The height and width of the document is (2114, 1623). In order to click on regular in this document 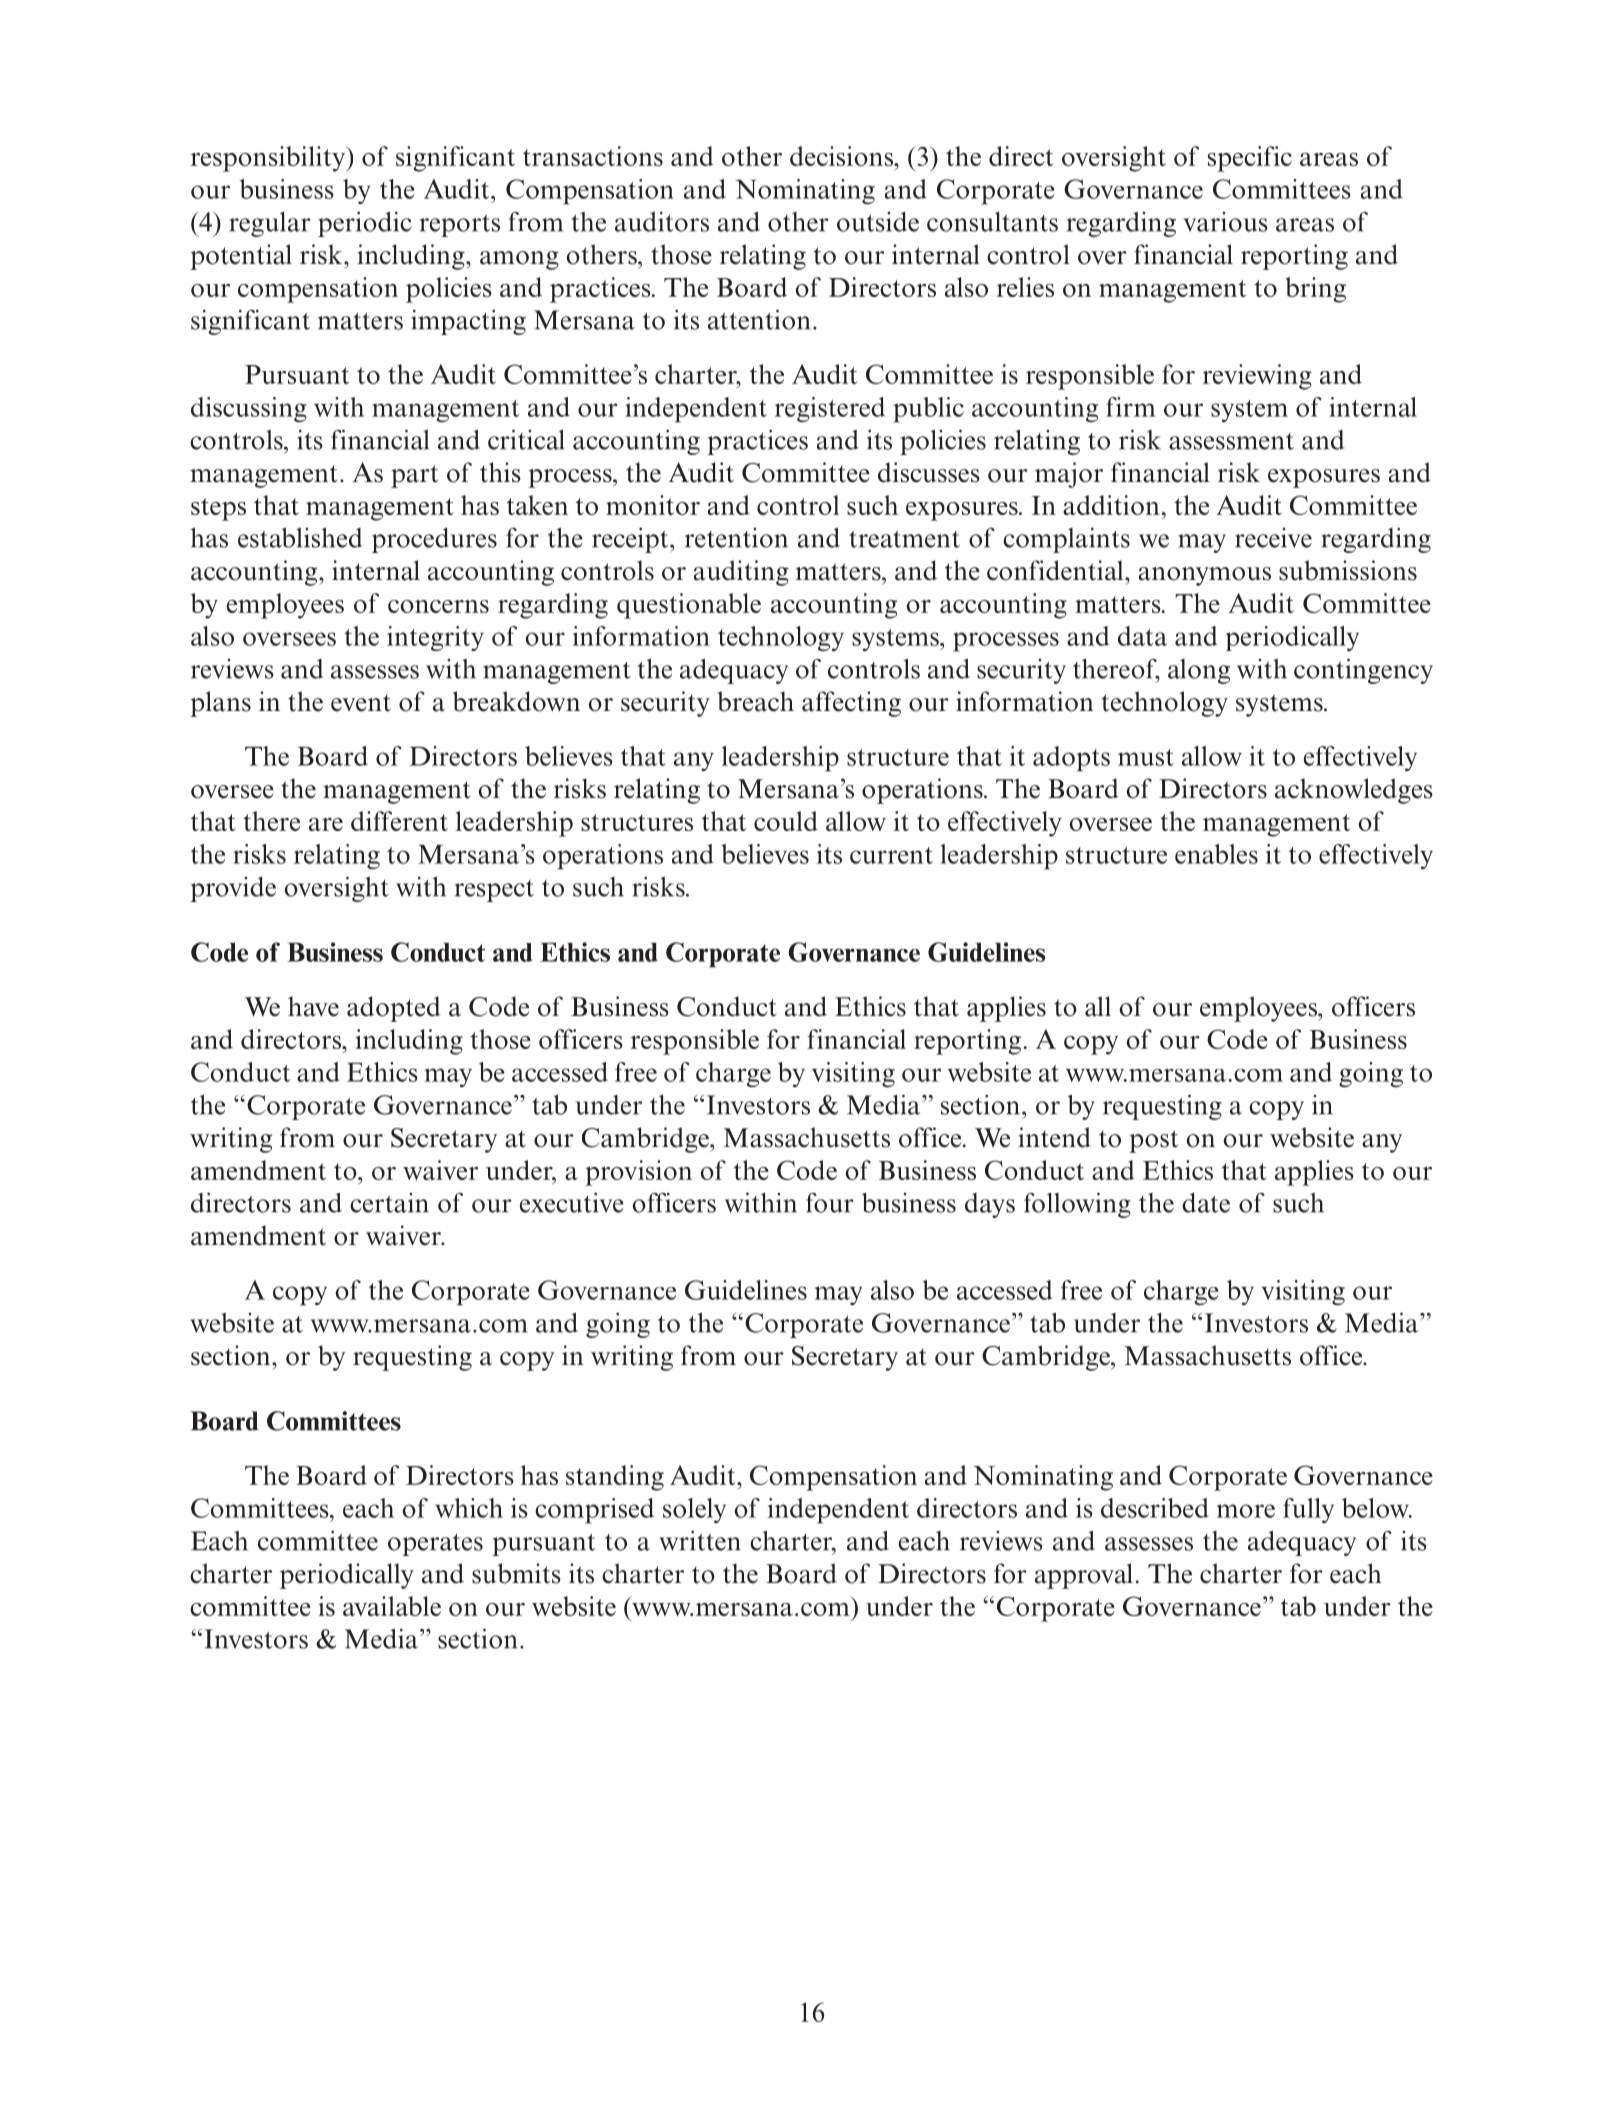, I will do `click(270, 224)`.
